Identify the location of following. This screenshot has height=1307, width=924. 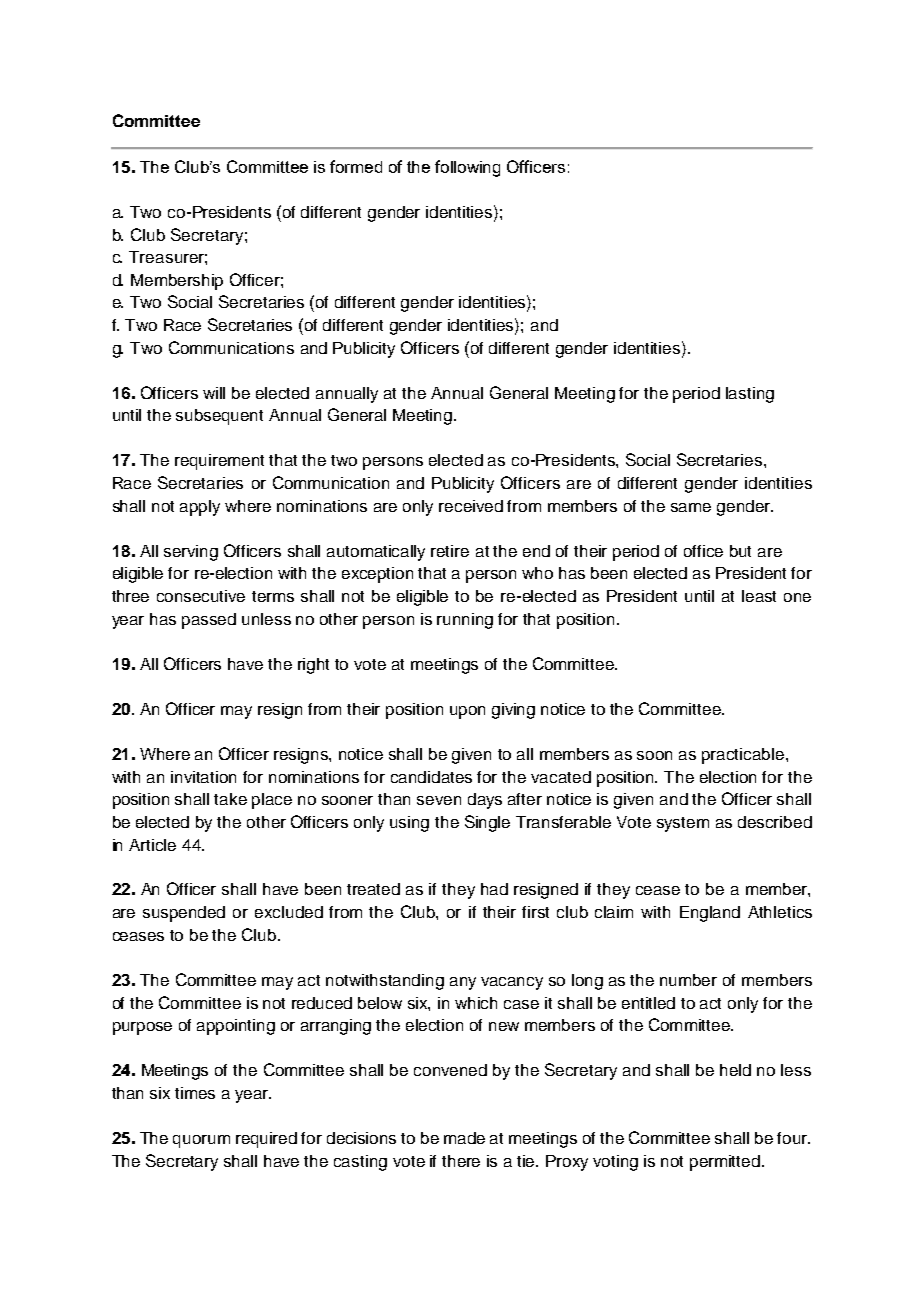
(467, 168).
